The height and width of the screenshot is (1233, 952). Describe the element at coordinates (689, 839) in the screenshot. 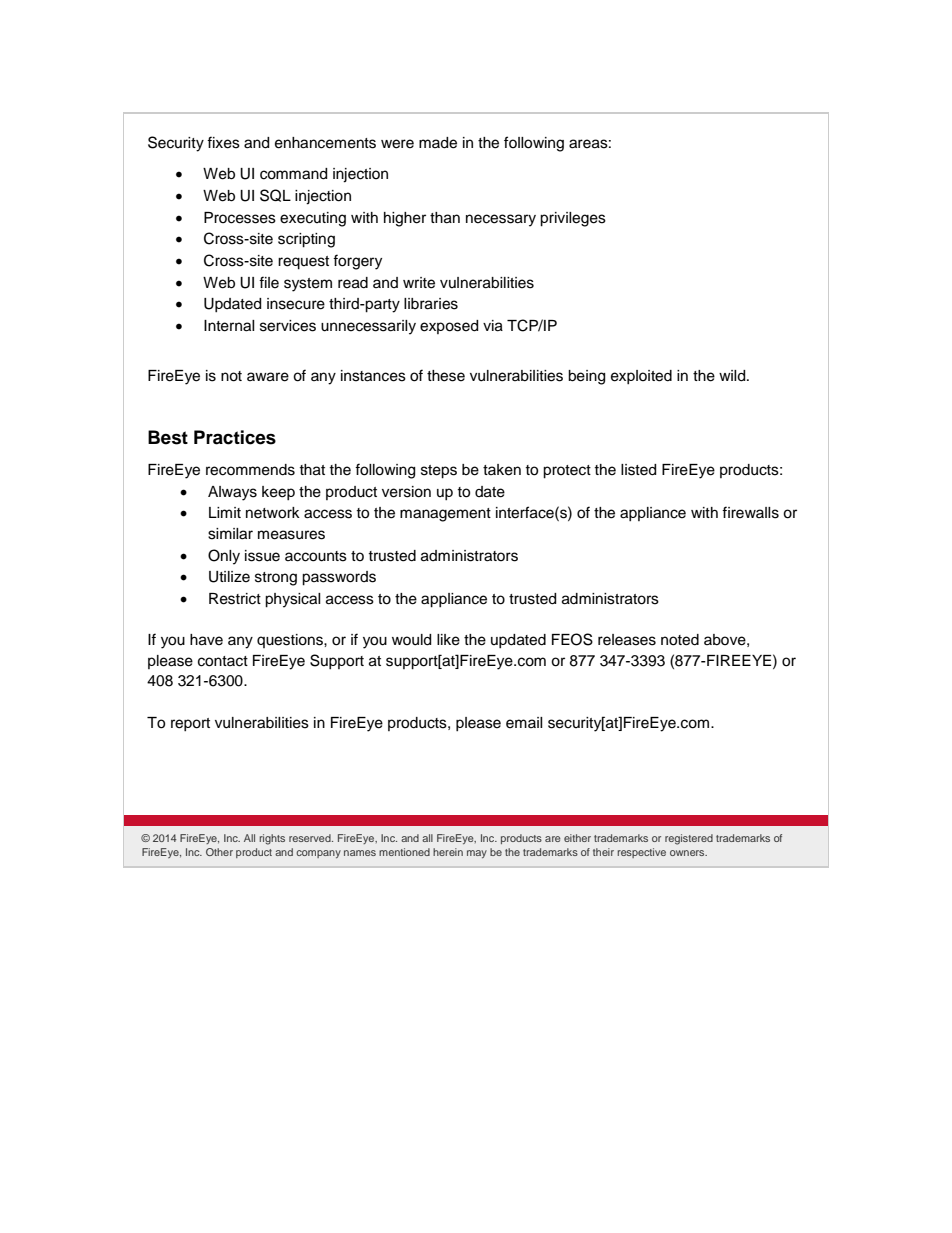

I see `registered` at that location.
